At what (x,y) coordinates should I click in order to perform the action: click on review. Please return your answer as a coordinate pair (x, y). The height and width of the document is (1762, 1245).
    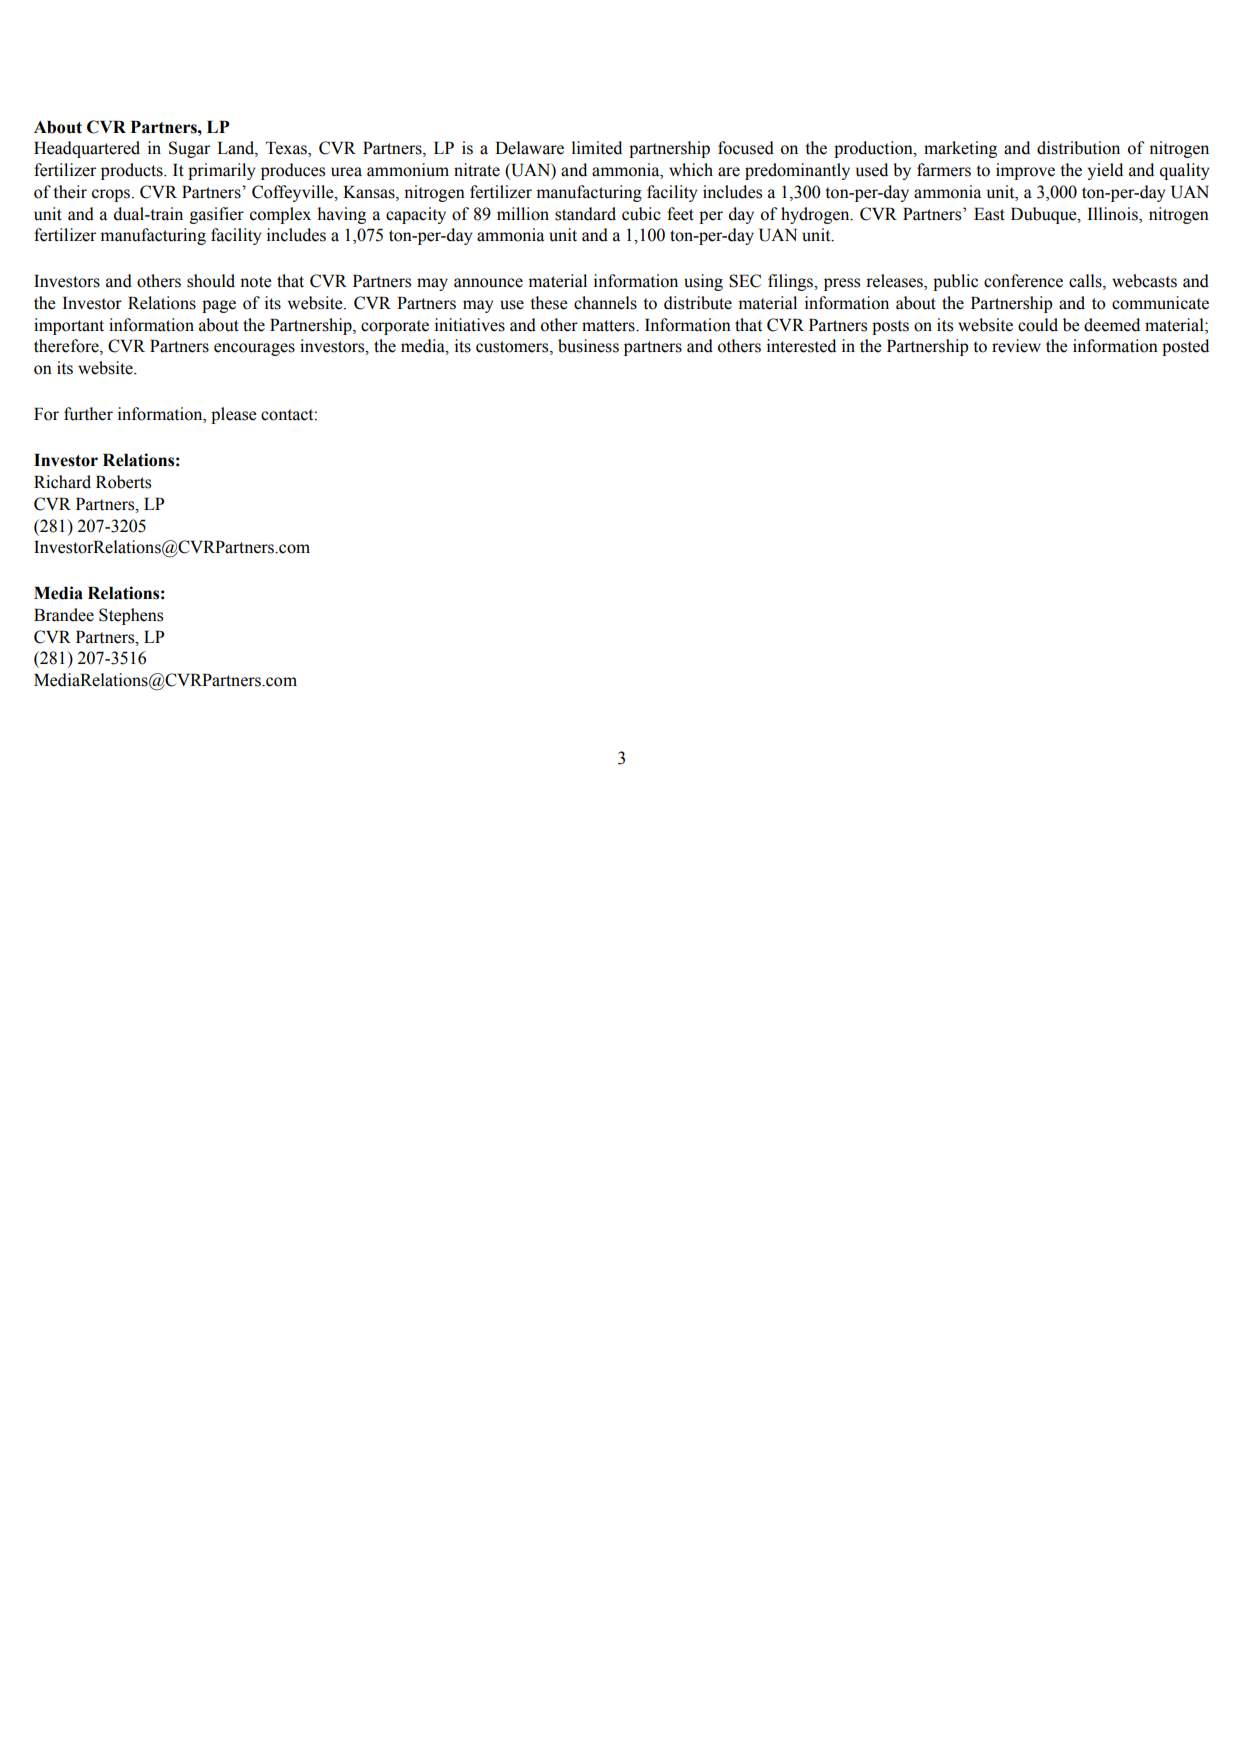
    Looking at the image, I should click on (1016, 346).
